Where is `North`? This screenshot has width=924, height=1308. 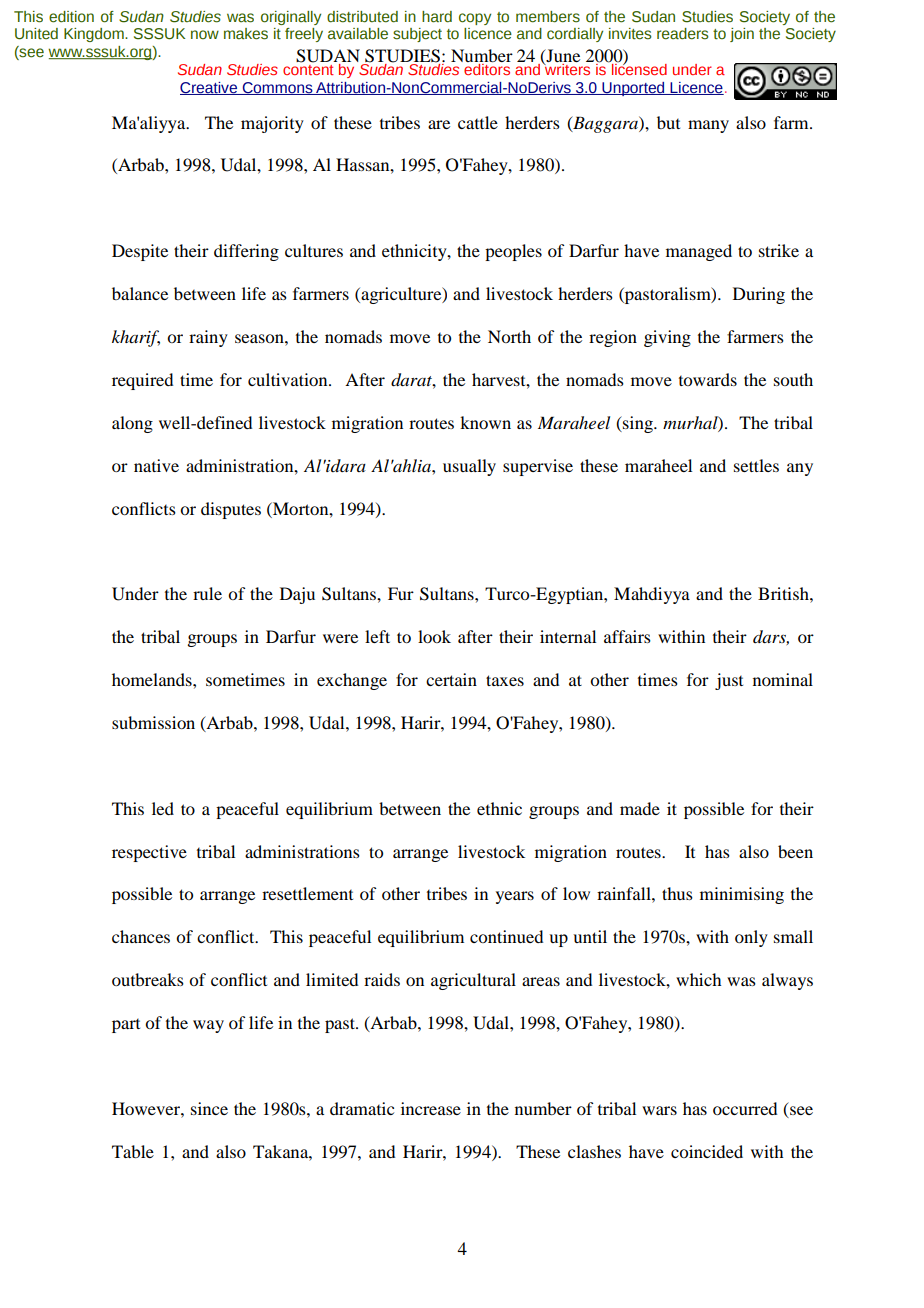
North is located at coordinates (509, 336).
